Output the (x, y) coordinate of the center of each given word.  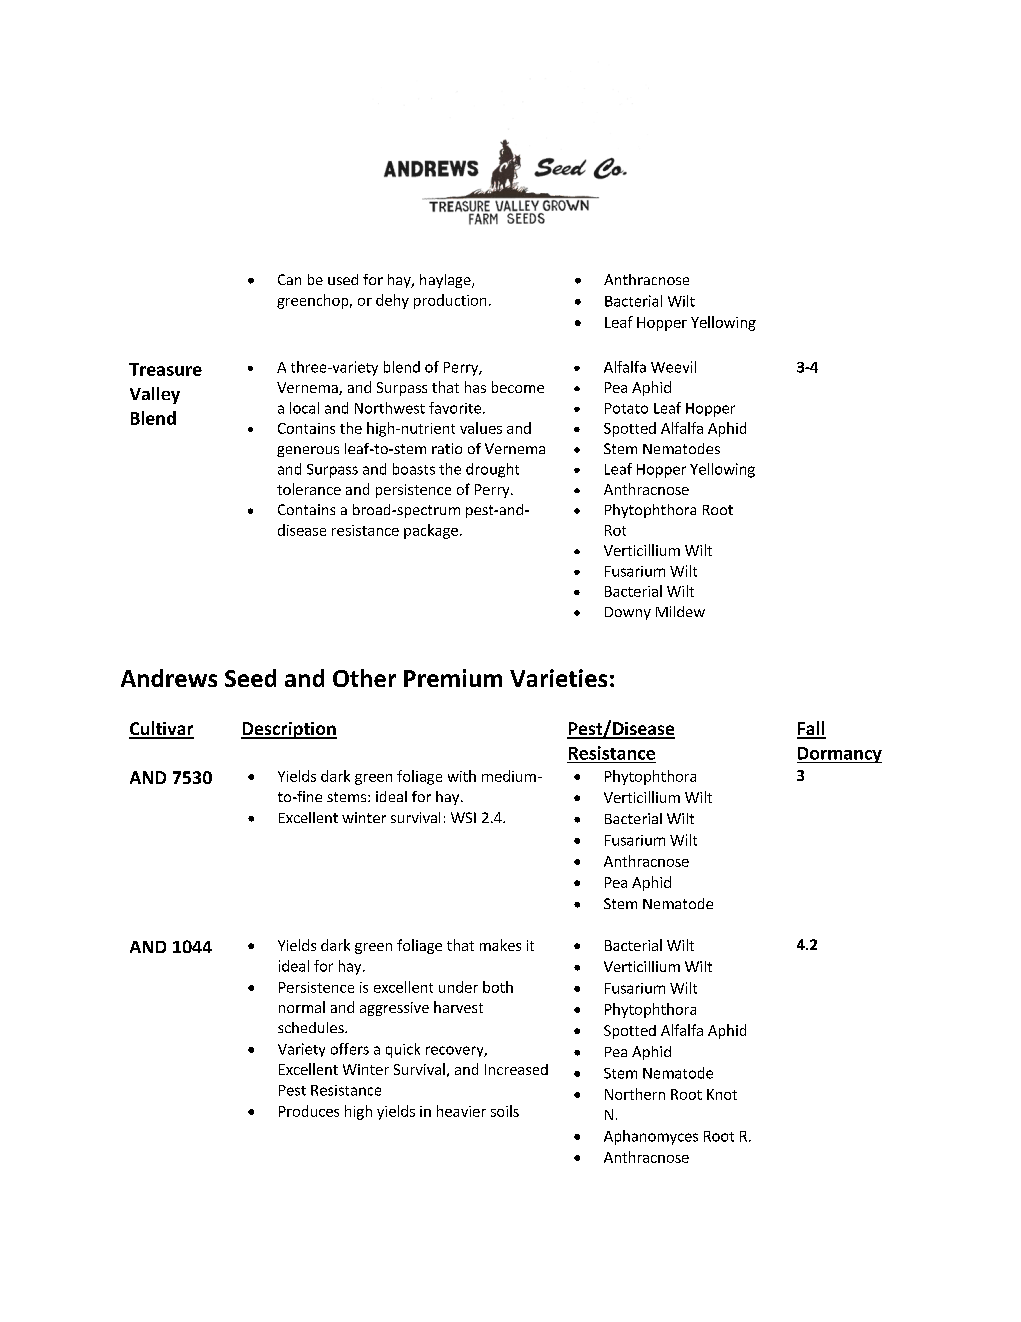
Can (289, 279)
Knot (722, 1094)
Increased (516, 1069)
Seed (250, 678)
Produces (309, 1111)
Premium (453, 678)
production (450, 301)
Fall (811, 729)
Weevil (673, 367)
